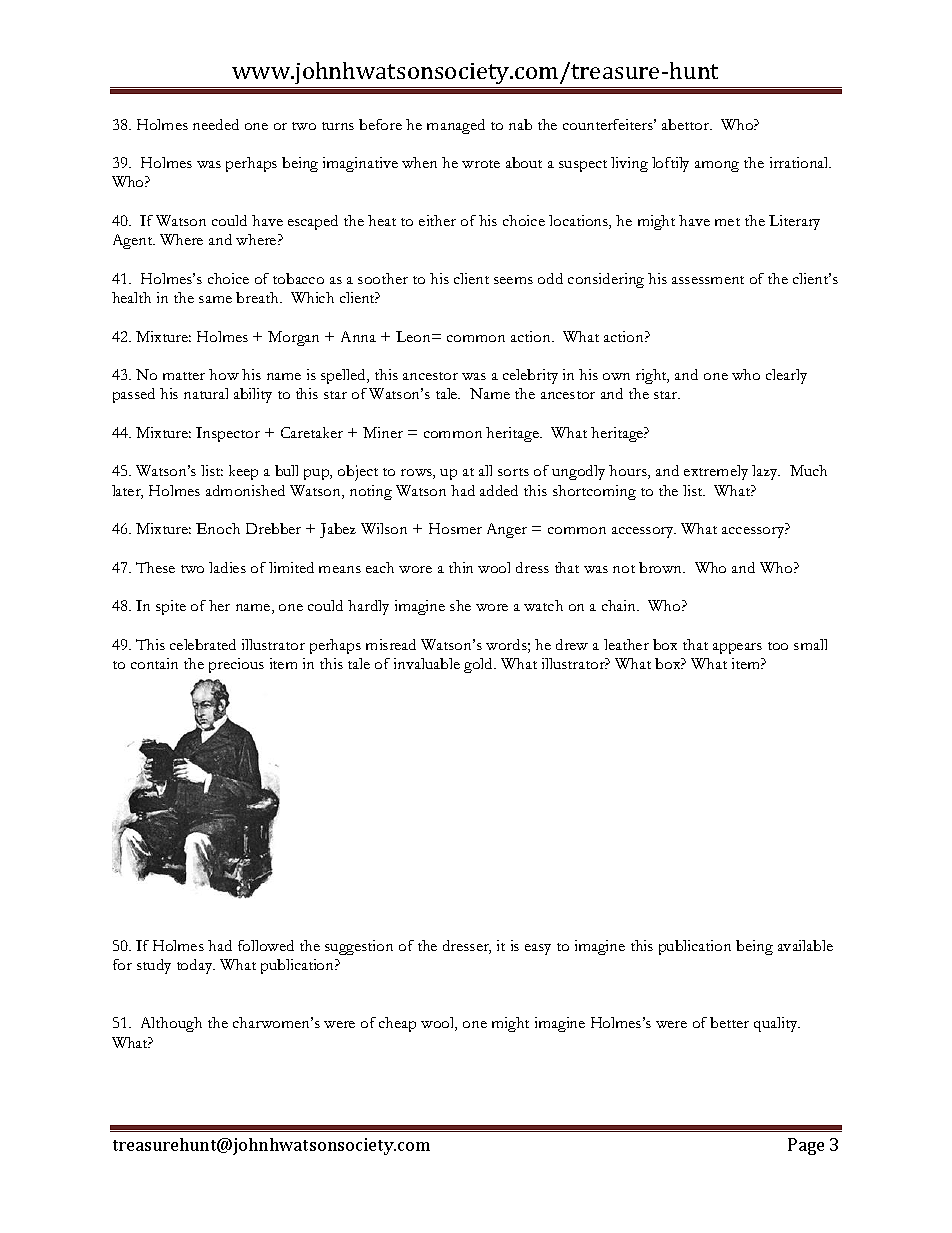 The width and height of the screenshot is (952, 1233). What do you see at coordinates (216, 124) in the screenshot?
I see `needed` at bounding box center [216, 124].
